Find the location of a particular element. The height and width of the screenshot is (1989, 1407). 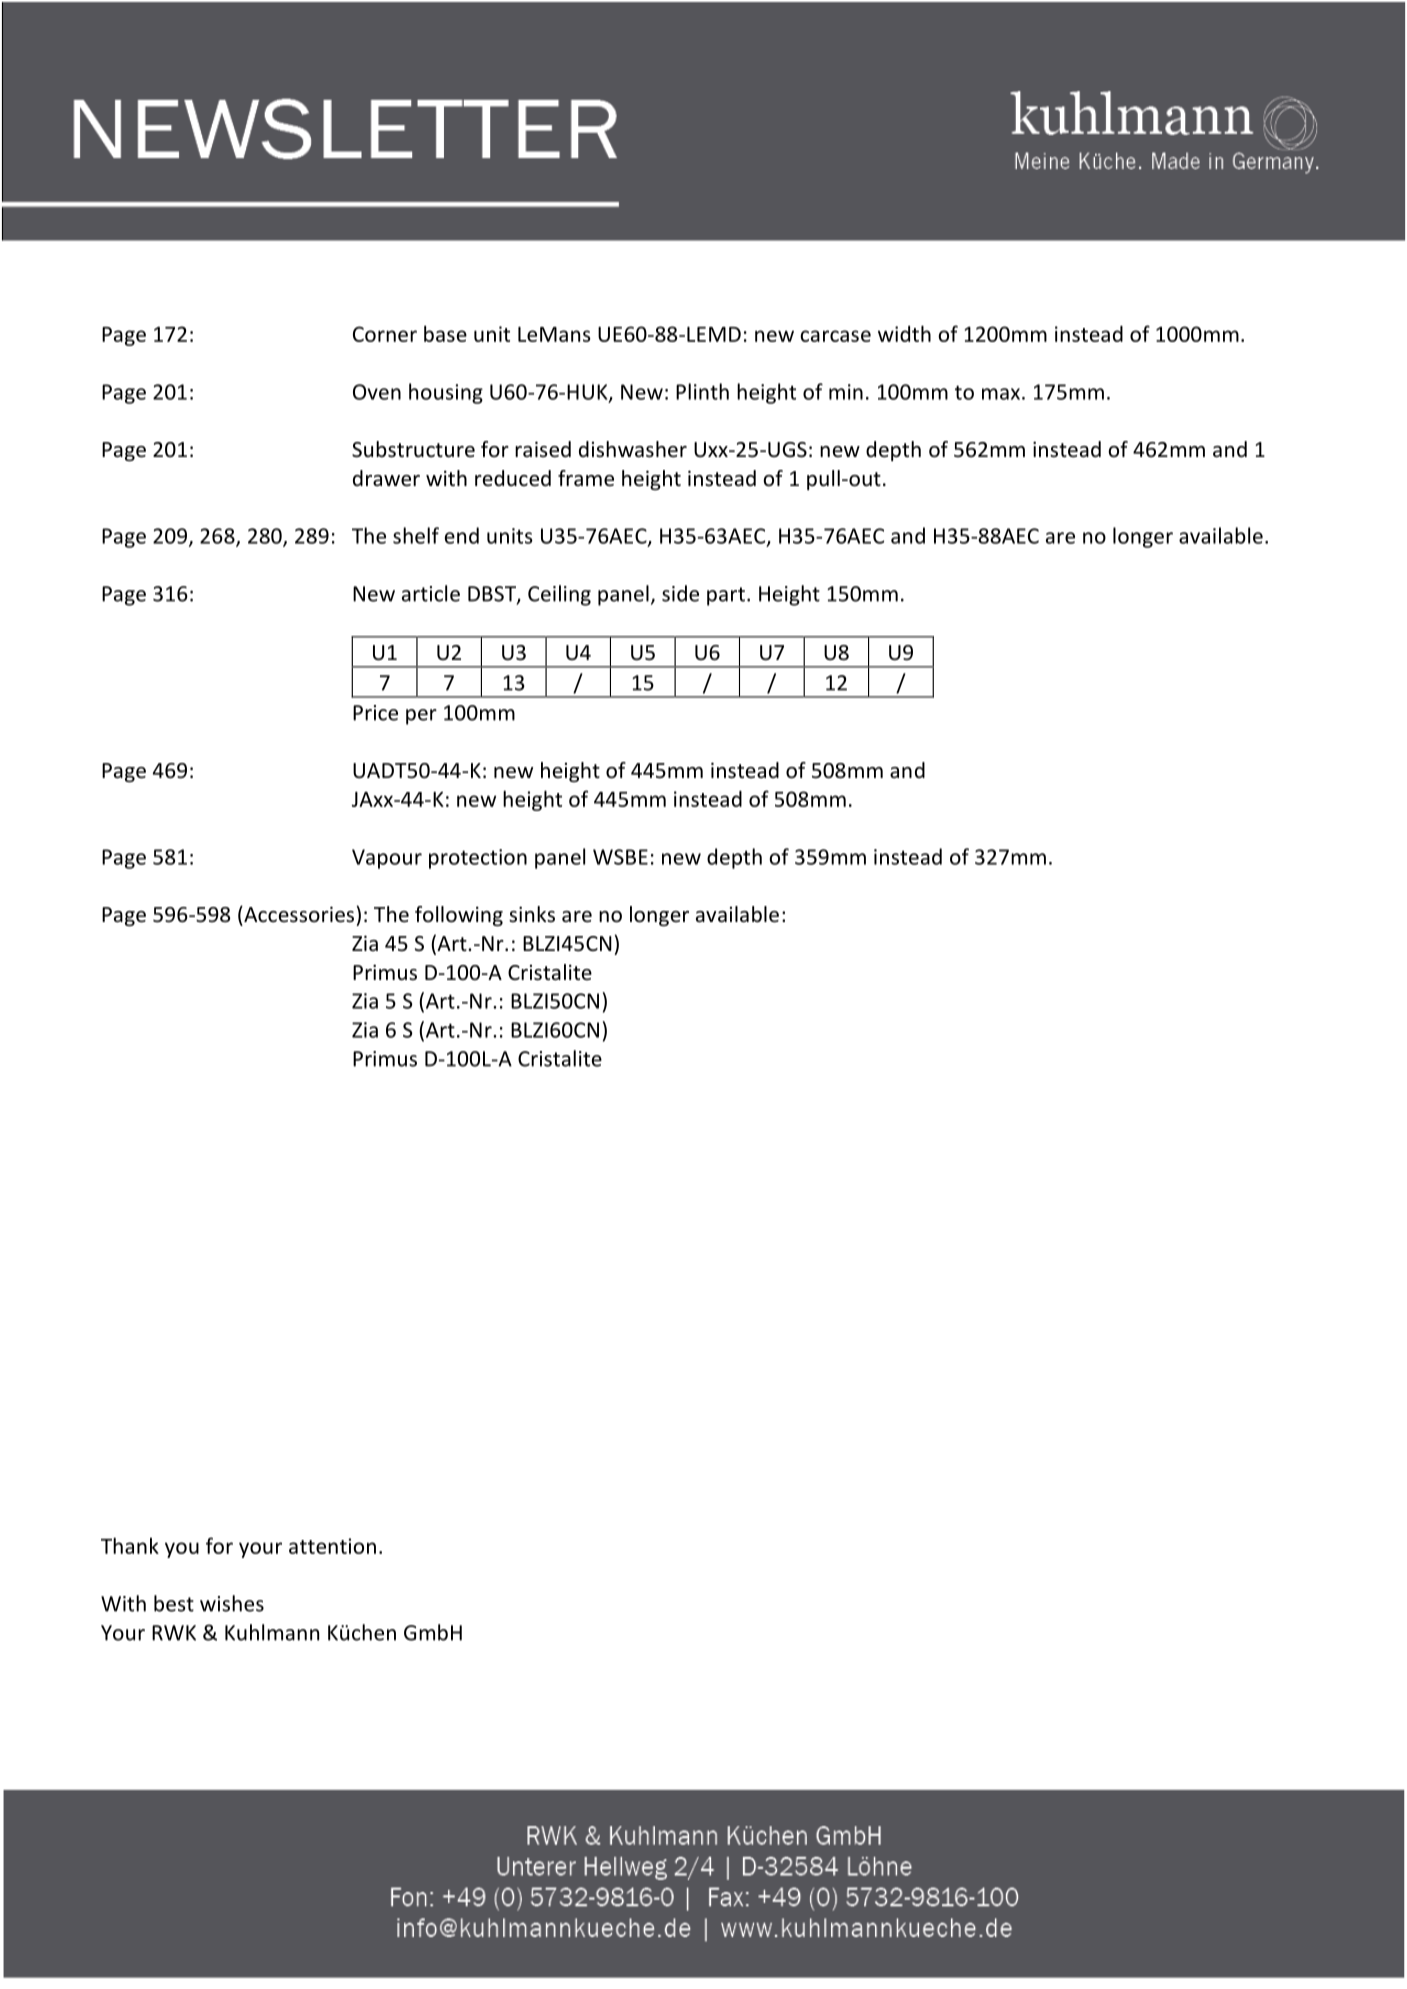

width is located at coordinates (904, 333).
